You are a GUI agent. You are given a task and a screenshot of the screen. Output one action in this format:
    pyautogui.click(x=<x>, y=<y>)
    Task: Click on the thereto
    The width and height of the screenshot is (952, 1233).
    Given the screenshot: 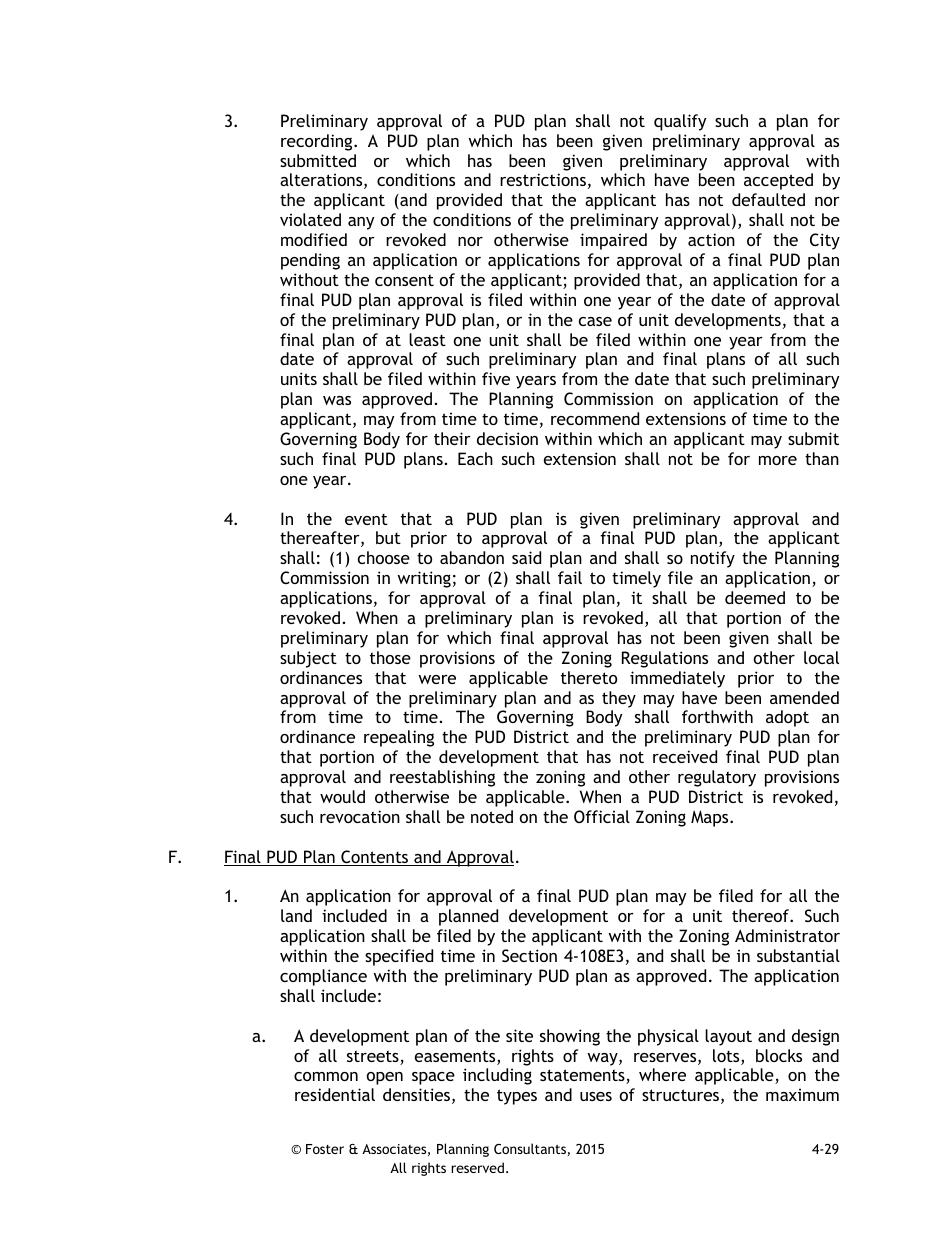 What is the action you would take?
    pyautogui.click(x=589, y=677)
